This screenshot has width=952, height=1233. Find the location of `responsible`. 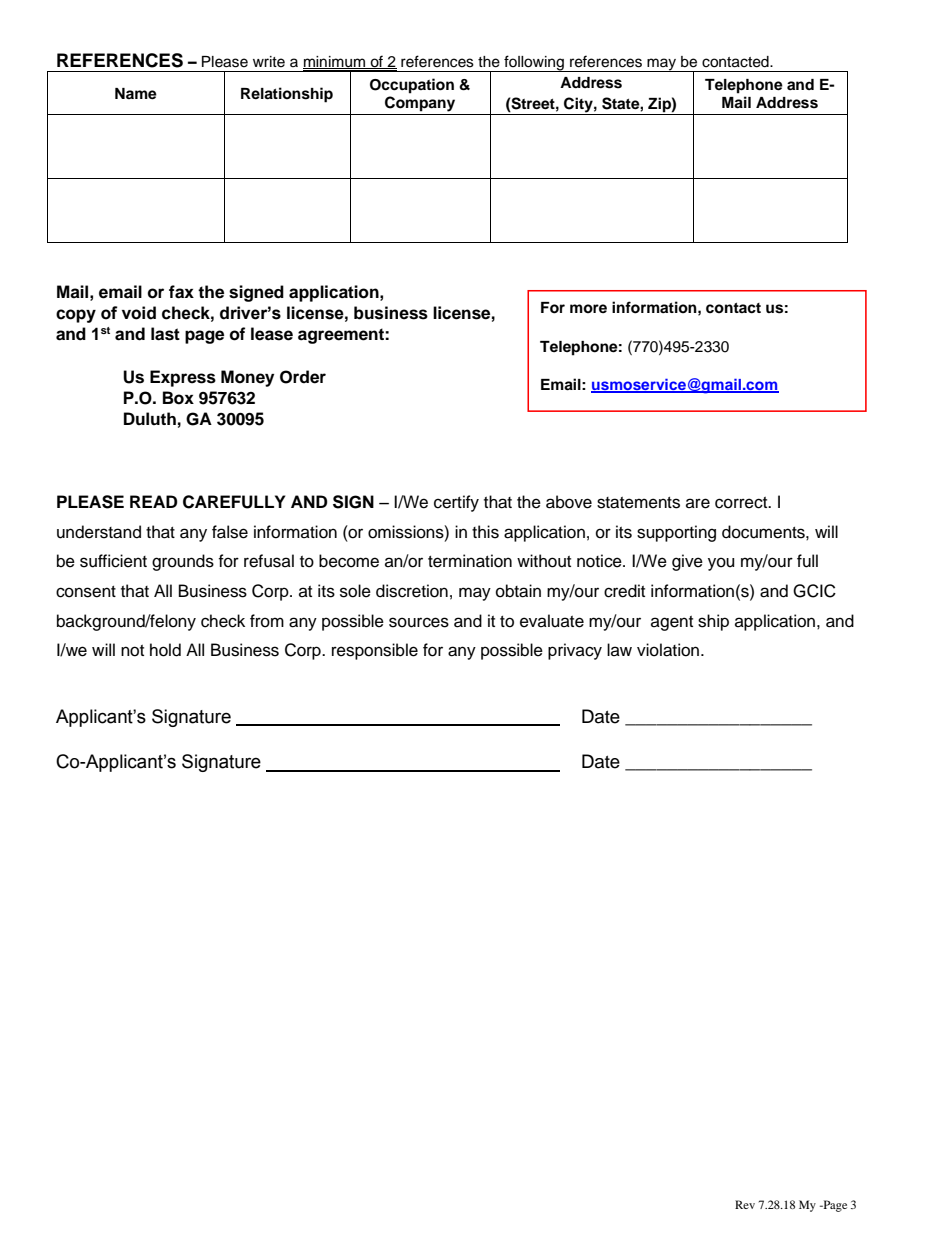

responsible is located at coordinates (375, 651).
